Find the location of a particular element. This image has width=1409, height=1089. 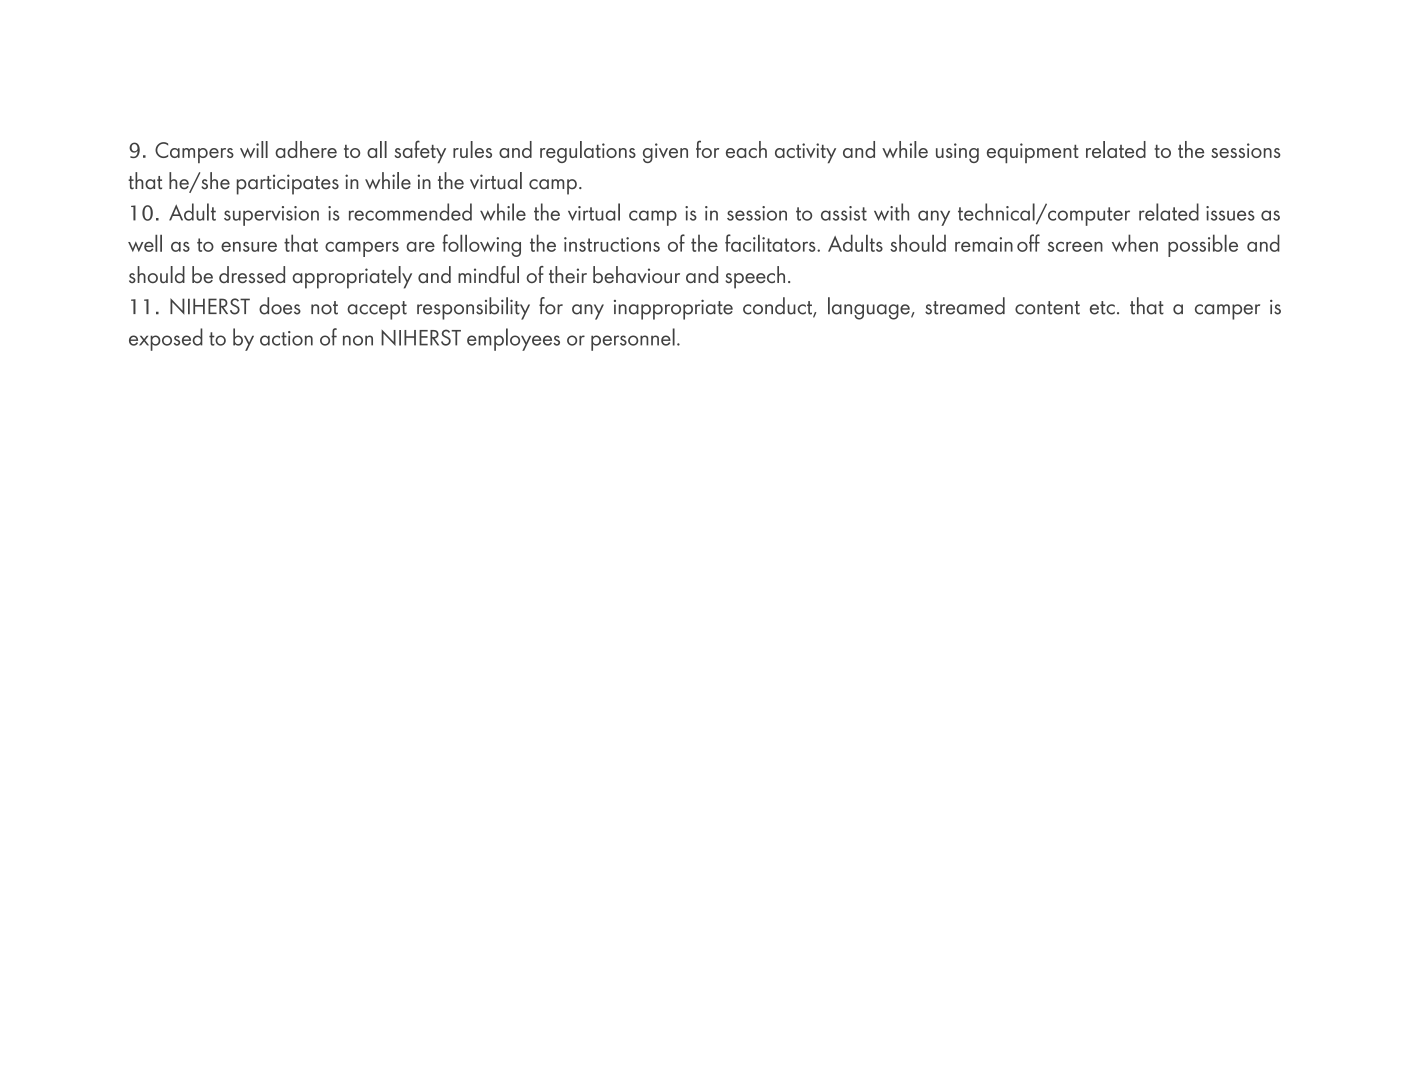

will is located at coordinates (254, 149).
